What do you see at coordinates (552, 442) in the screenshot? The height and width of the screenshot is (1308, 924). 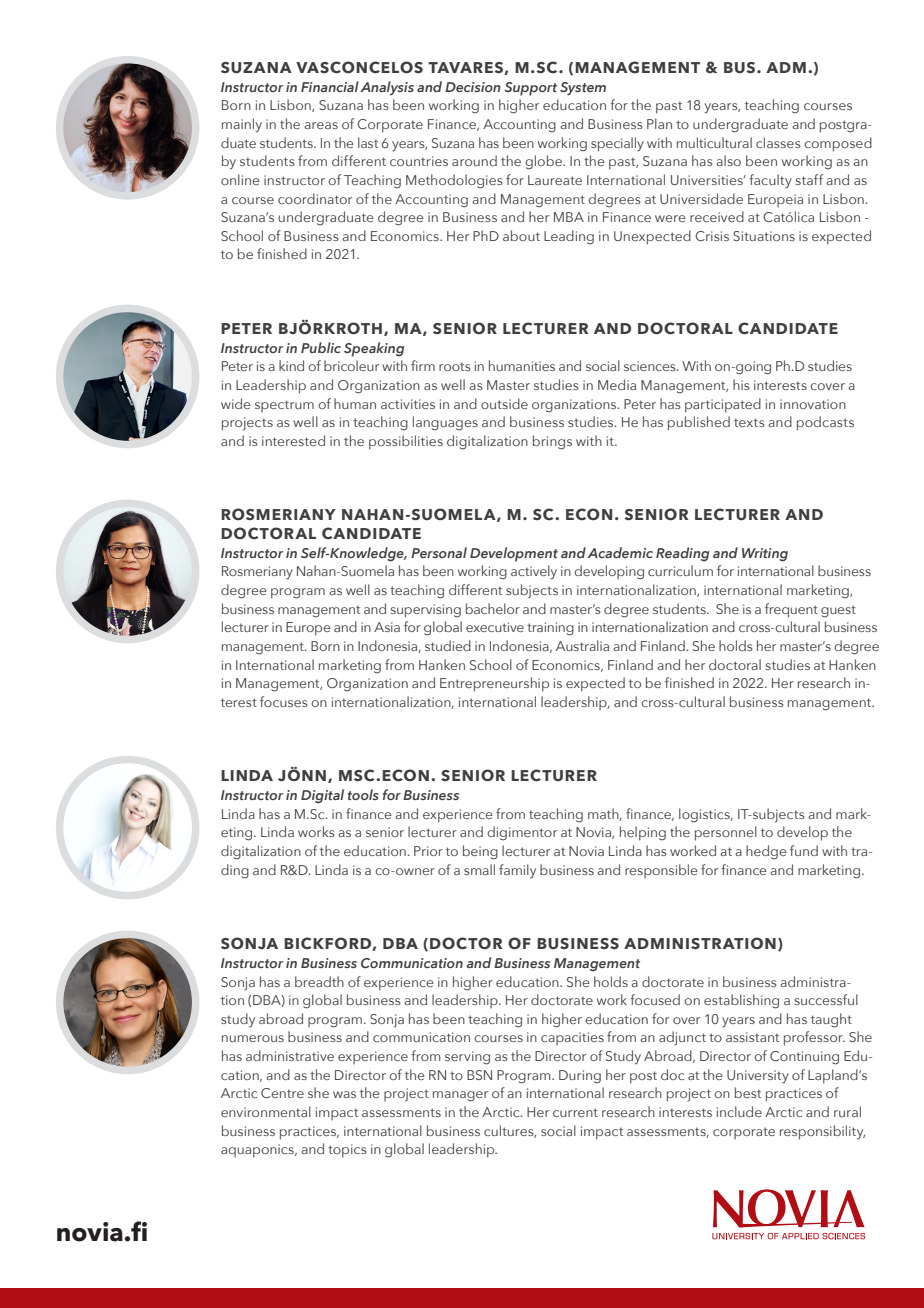 I see `brings` at bounding box center [552, 442].
